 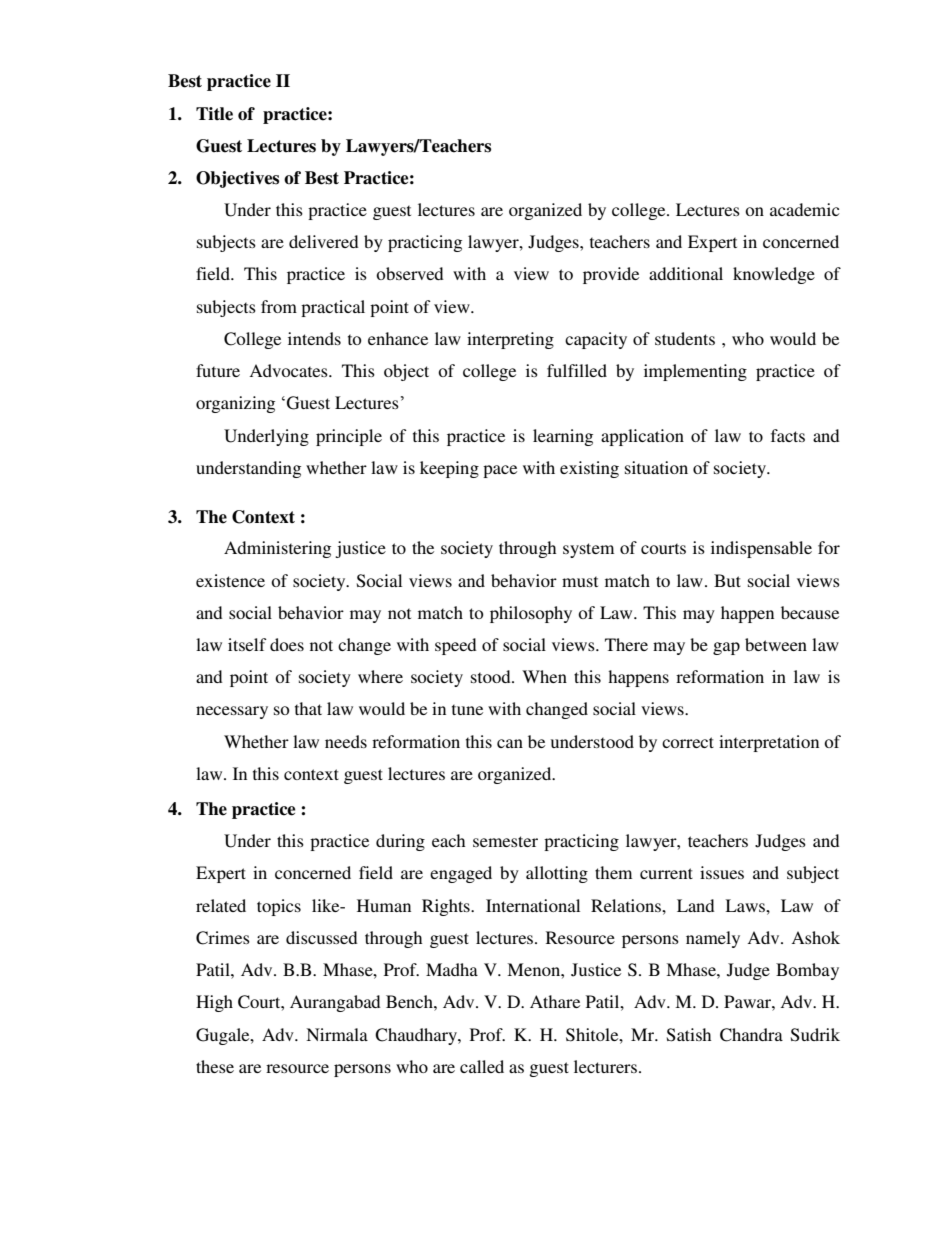 What do you see at coordinates (769, 743) in the screenshot?
I see `interpretation` at bounding box center [769, 743].
